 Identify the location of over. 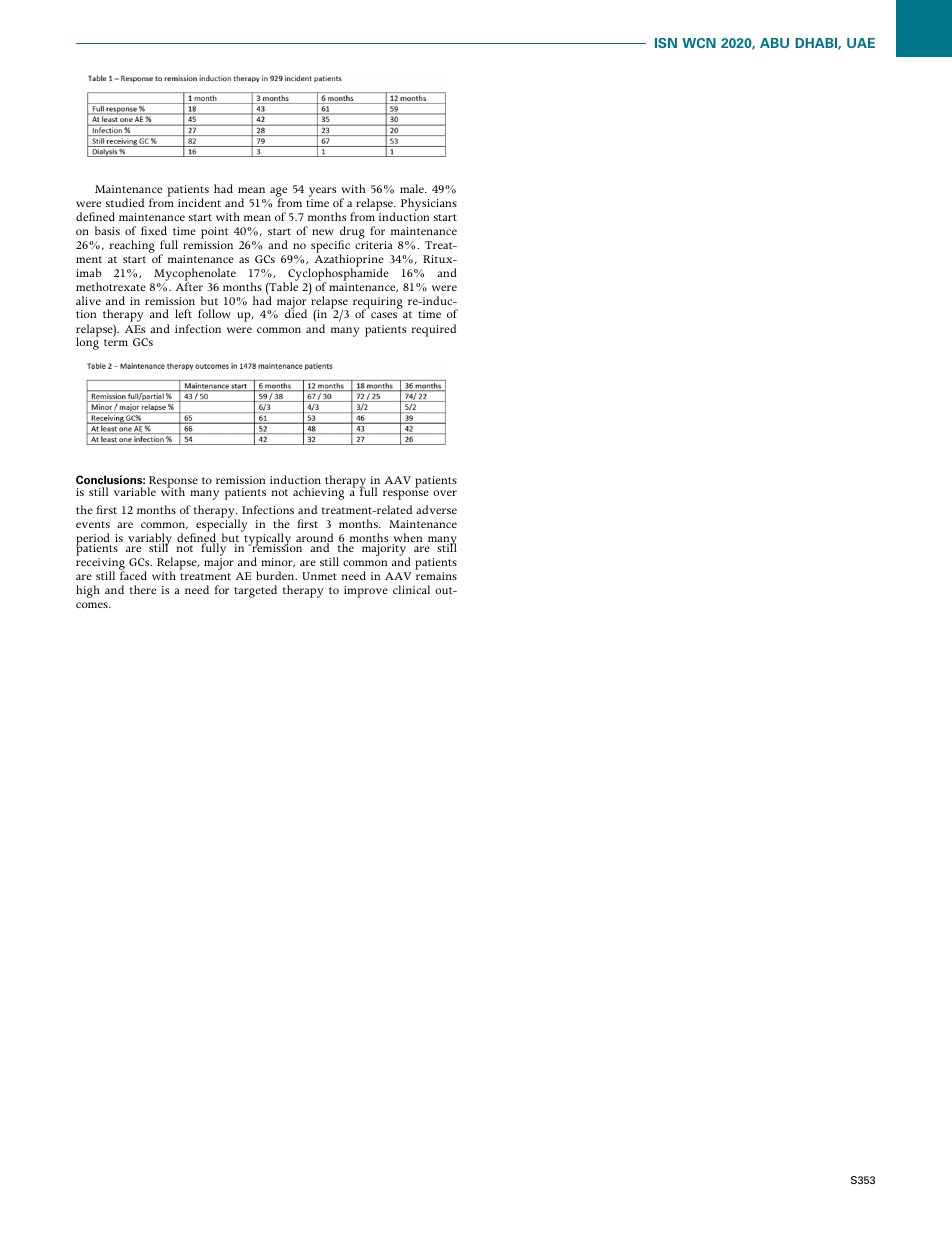
(445, 493).
